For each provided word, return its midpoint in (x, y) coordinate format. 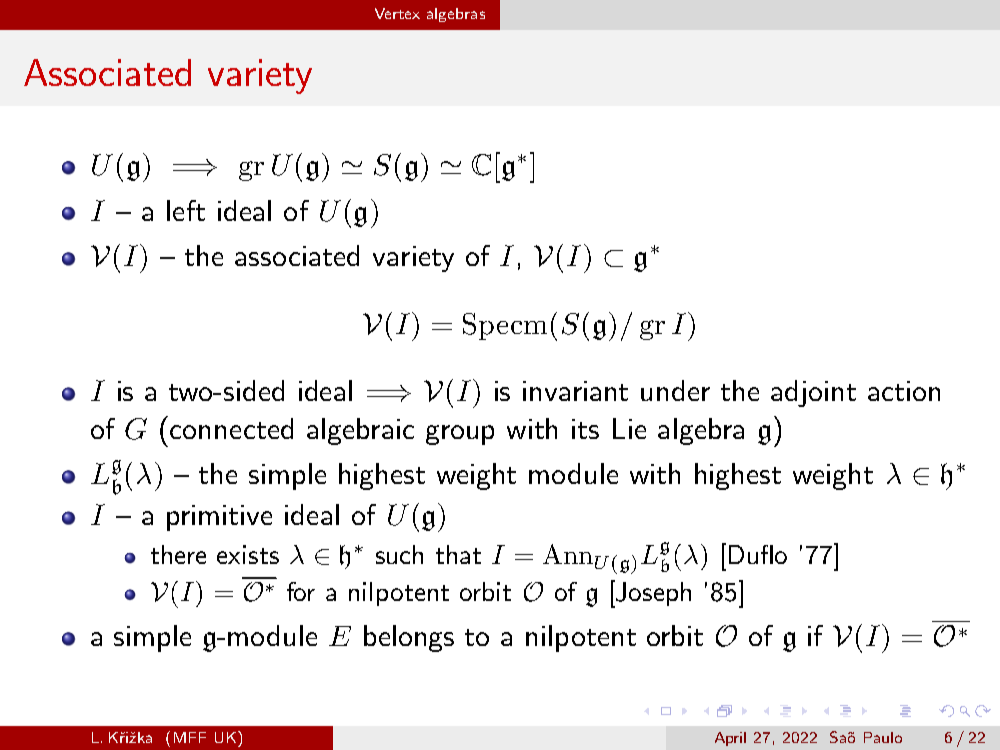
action (904, 391)
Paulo (883, 737)
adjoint (813, 393)
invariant (575, 391)
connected (231, 428)
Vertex (397, 13)
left (186, 210)
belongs (409, 638)
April (730, 739)
